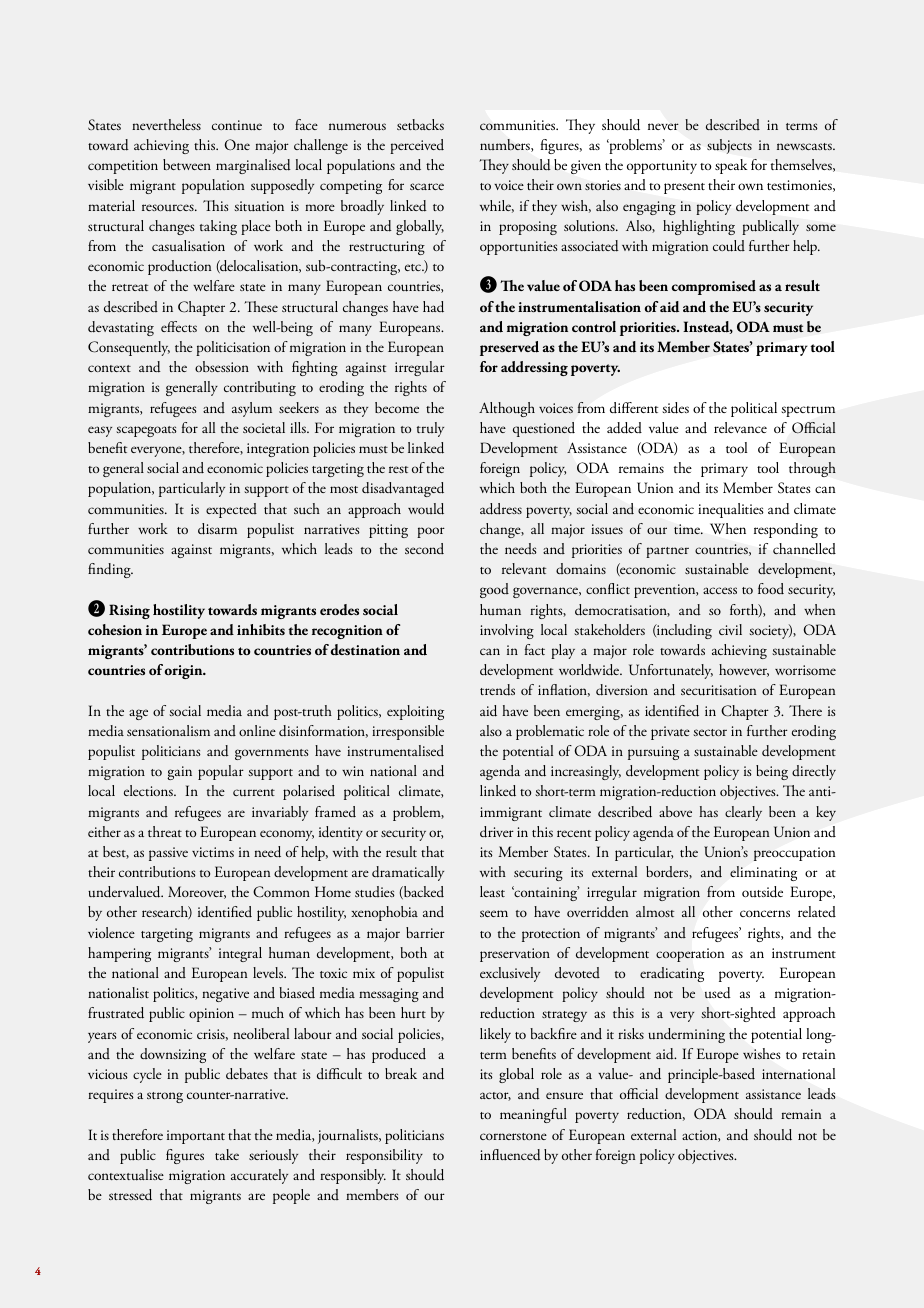 The height and width of the screenshot is (1308, 924). I want to click on inequalities, so click(731, 510).
